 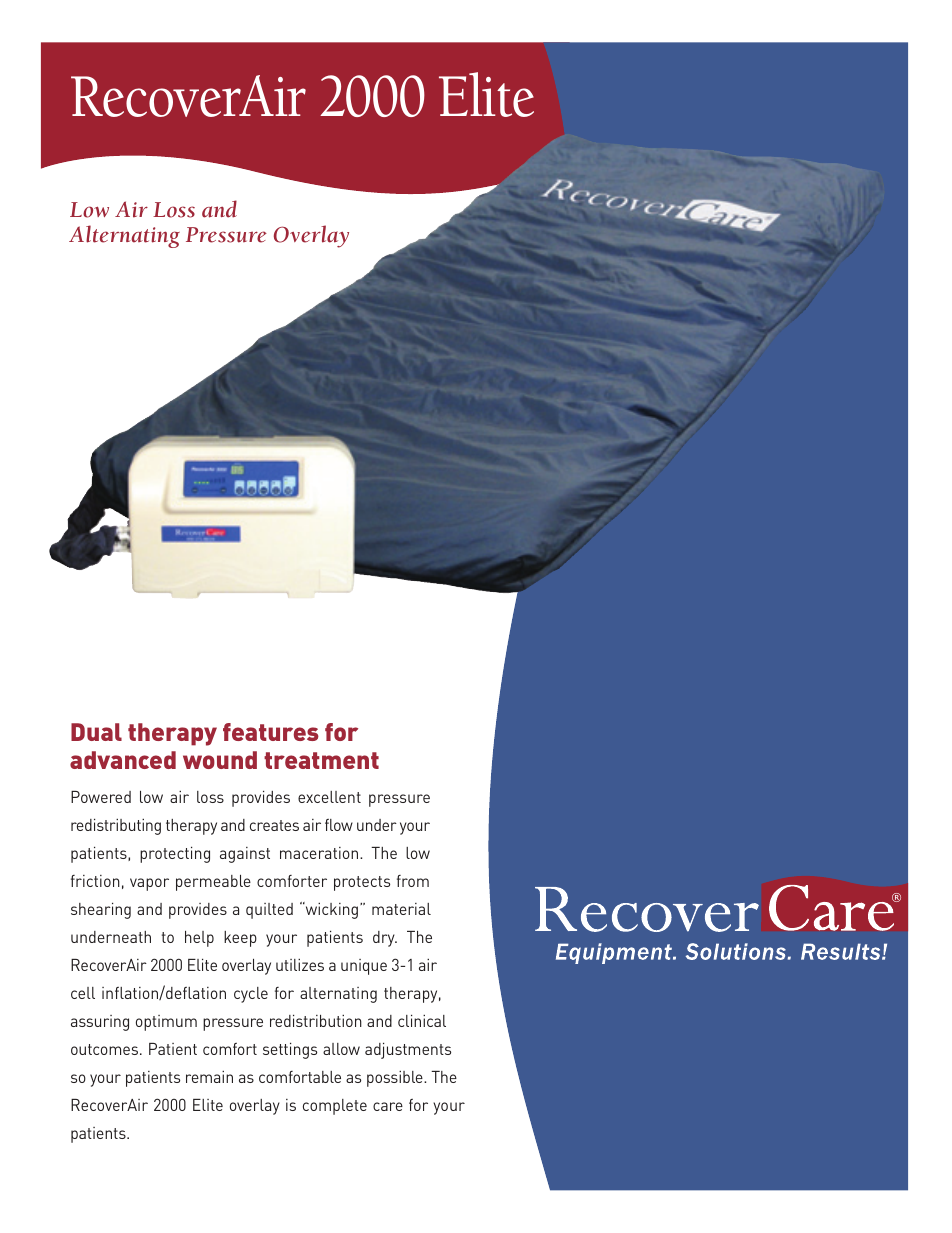 I want to click on features, so click(x=271, y=732).
